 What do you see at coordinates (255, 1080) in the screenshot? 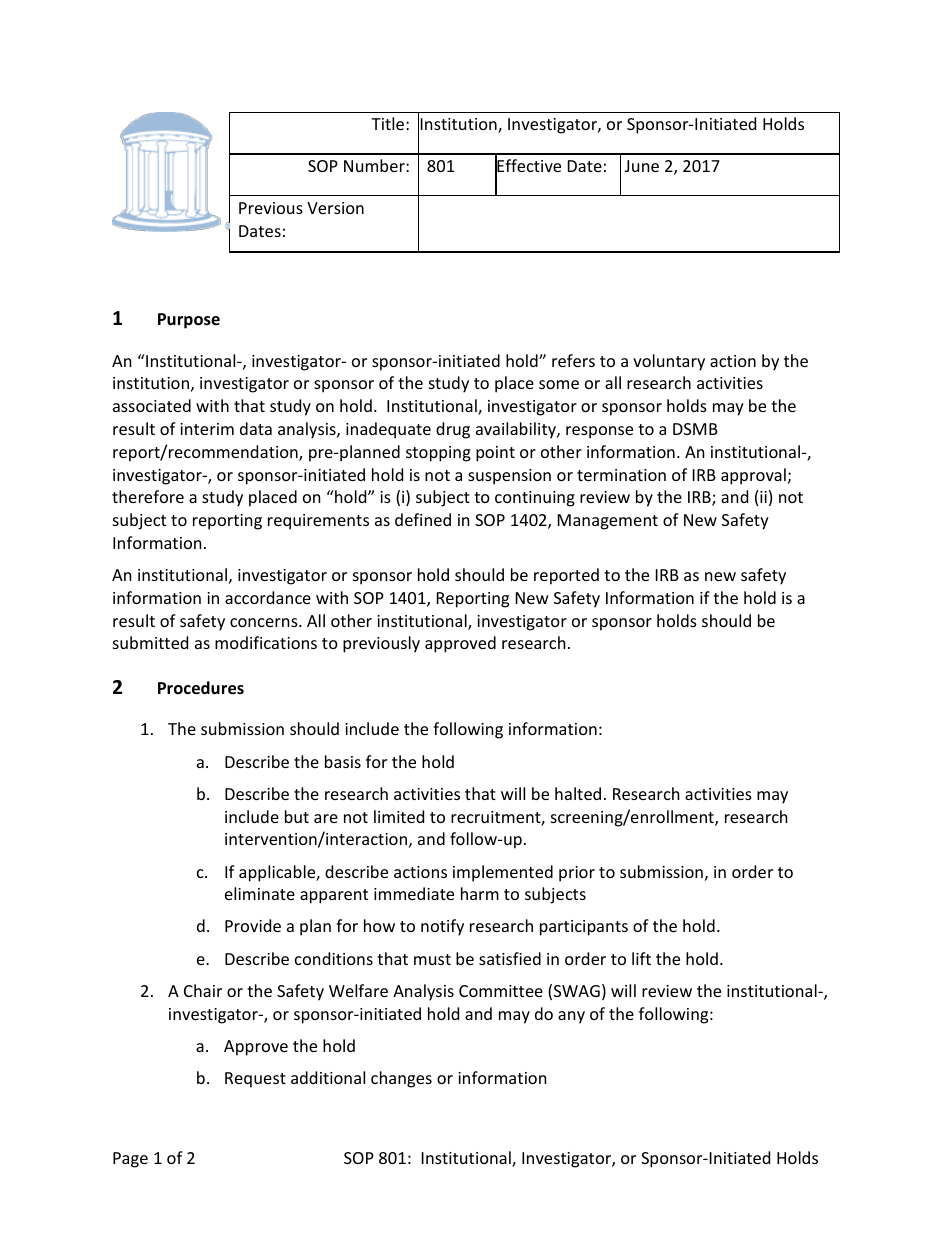
I see `Request` at bounding box center [255, 1080].
